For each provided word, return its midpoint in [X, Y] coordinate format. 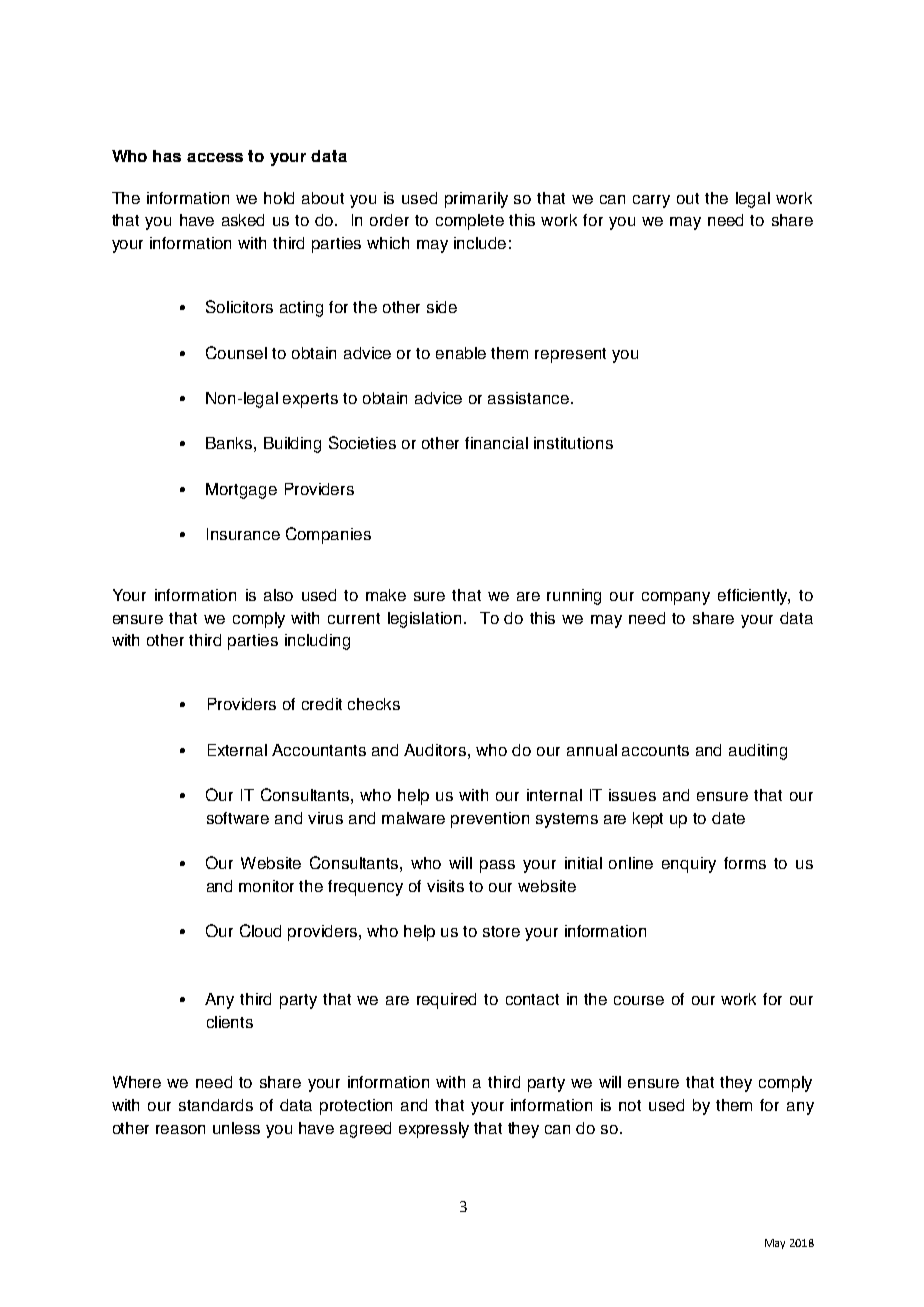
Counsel [236, 352]
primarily [476, 200]
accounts [655, 750]
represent [570, 355]
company [676, 598]
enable [461, 353]
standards [216, 1105]
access [215, 157]
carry [651, 201]
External [237, 750]
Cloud [260, 930]
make [386, 595]
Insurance [243, 534]
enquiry [689, 865]
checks [374, 704]
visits [445, 886]
